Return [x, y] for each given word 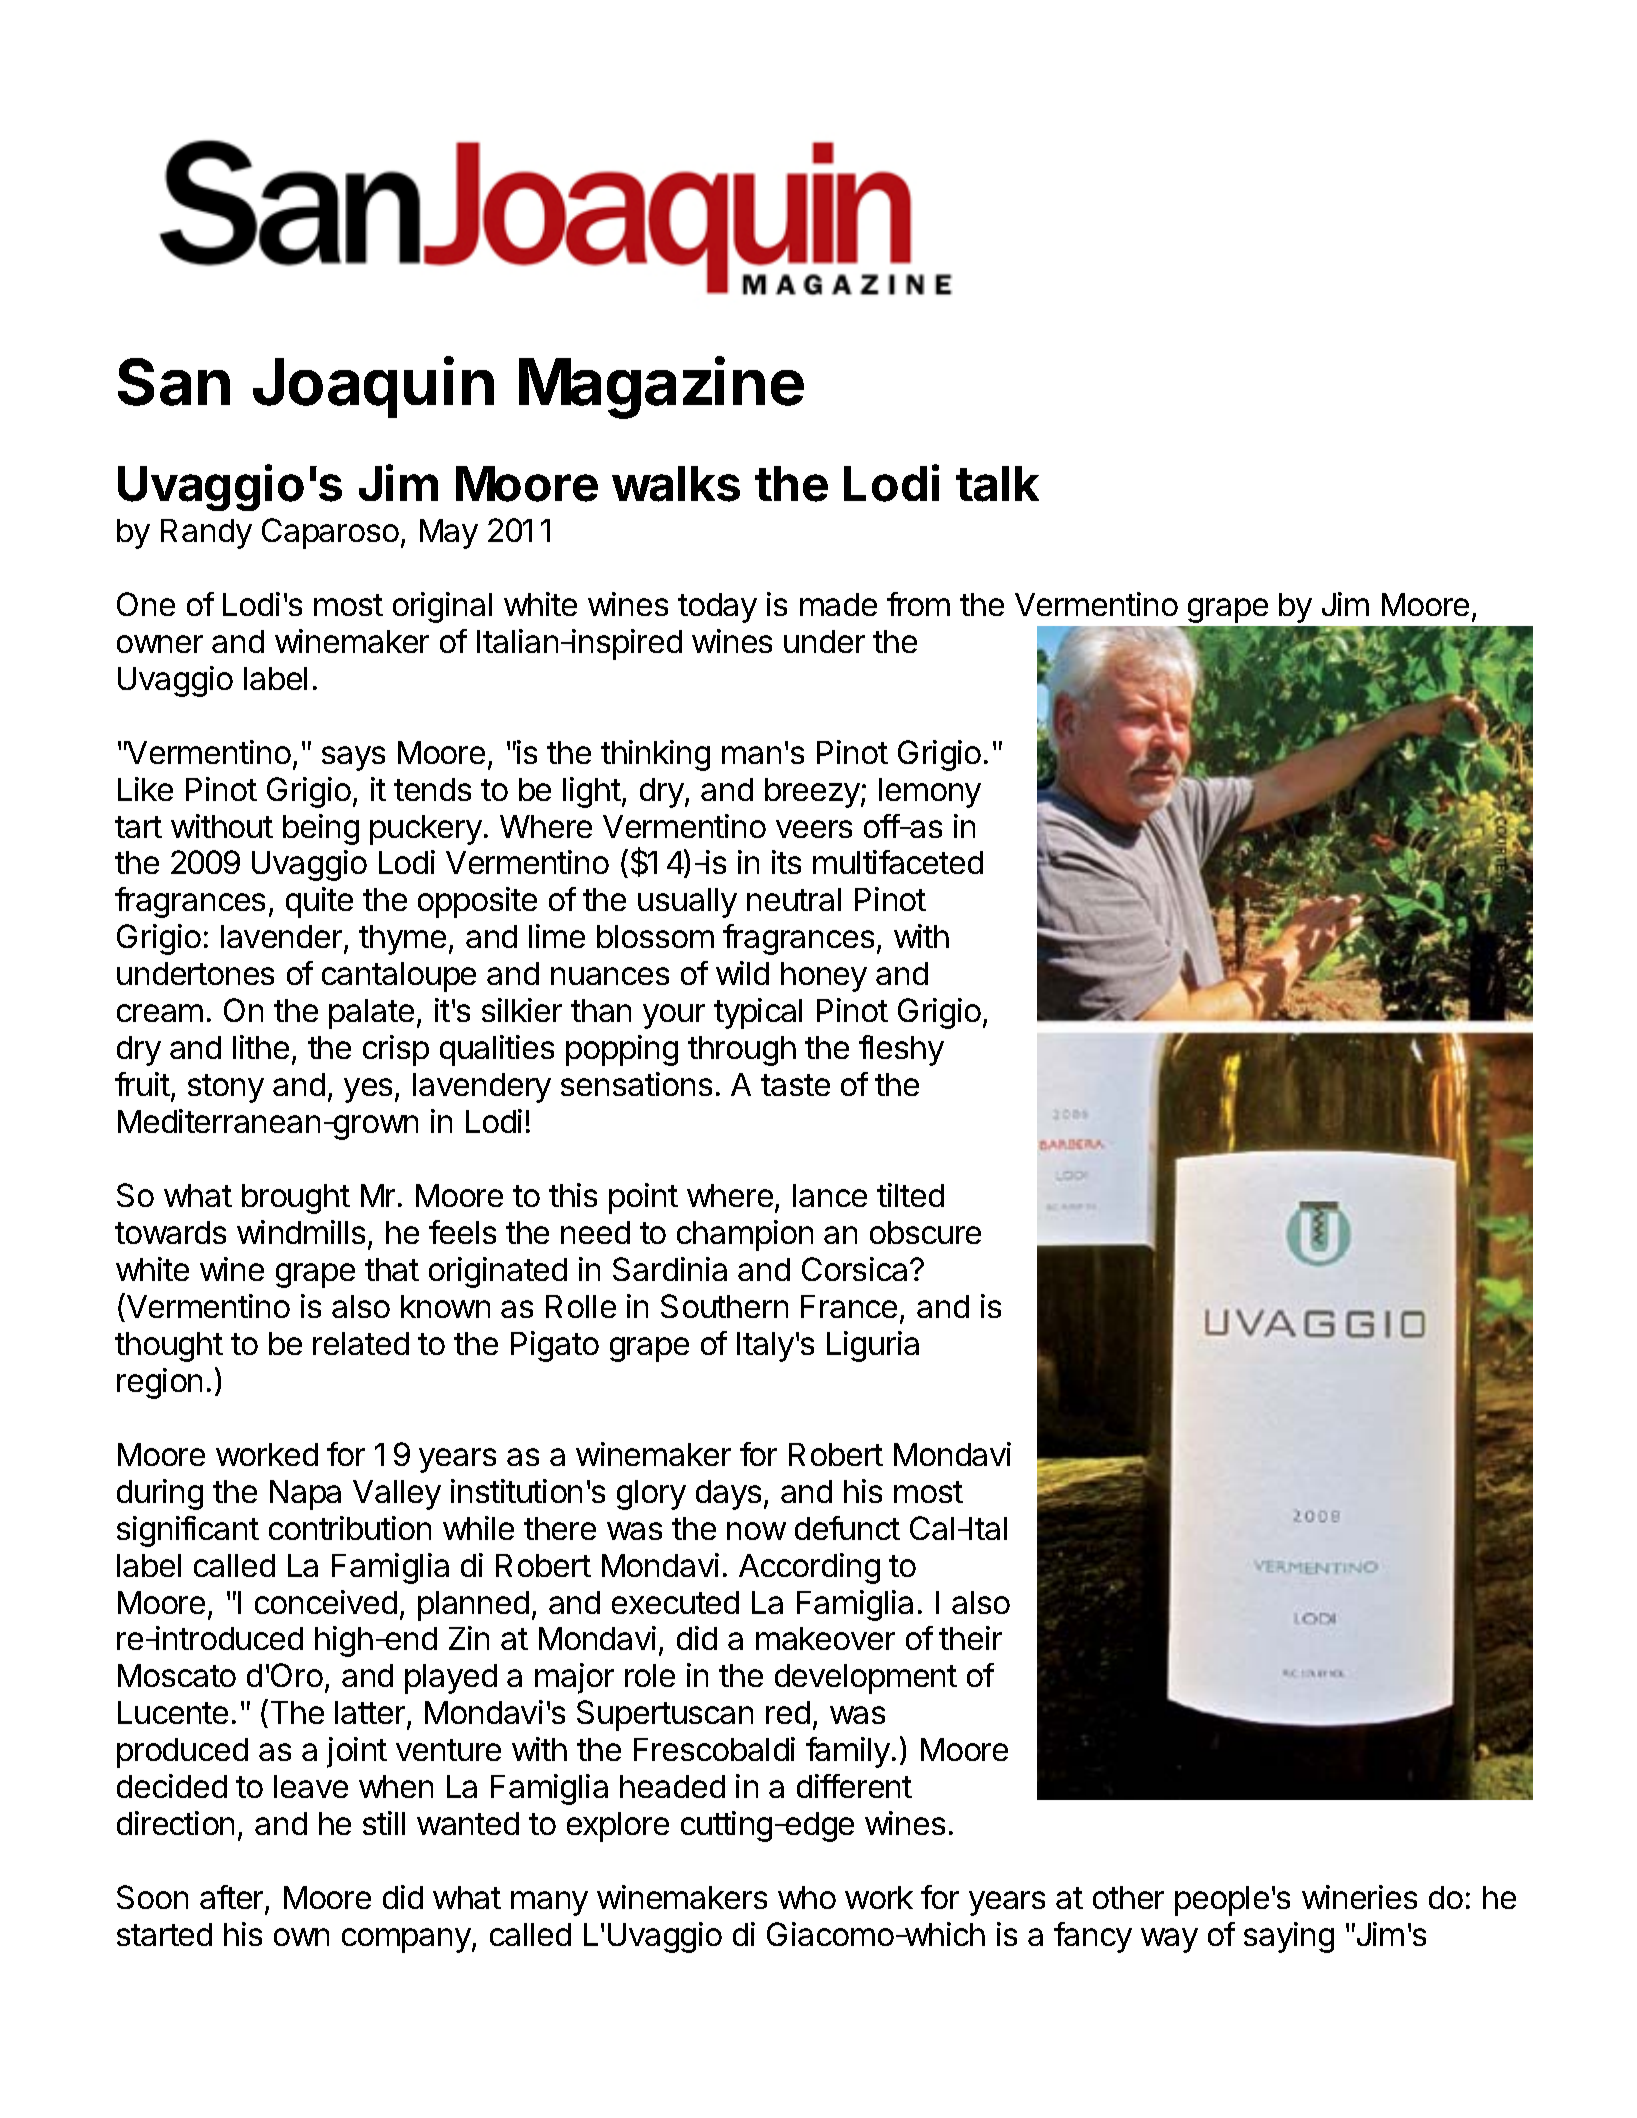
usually [687, 903]
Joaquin [373, 387]
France [849, 1306]
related [361, 1343]
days [728, 1495]
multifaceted [898, 862]
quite [319, 902]
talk [997, 484]
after [233, 1899]
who [807, 1897]
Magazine [661, 388]
